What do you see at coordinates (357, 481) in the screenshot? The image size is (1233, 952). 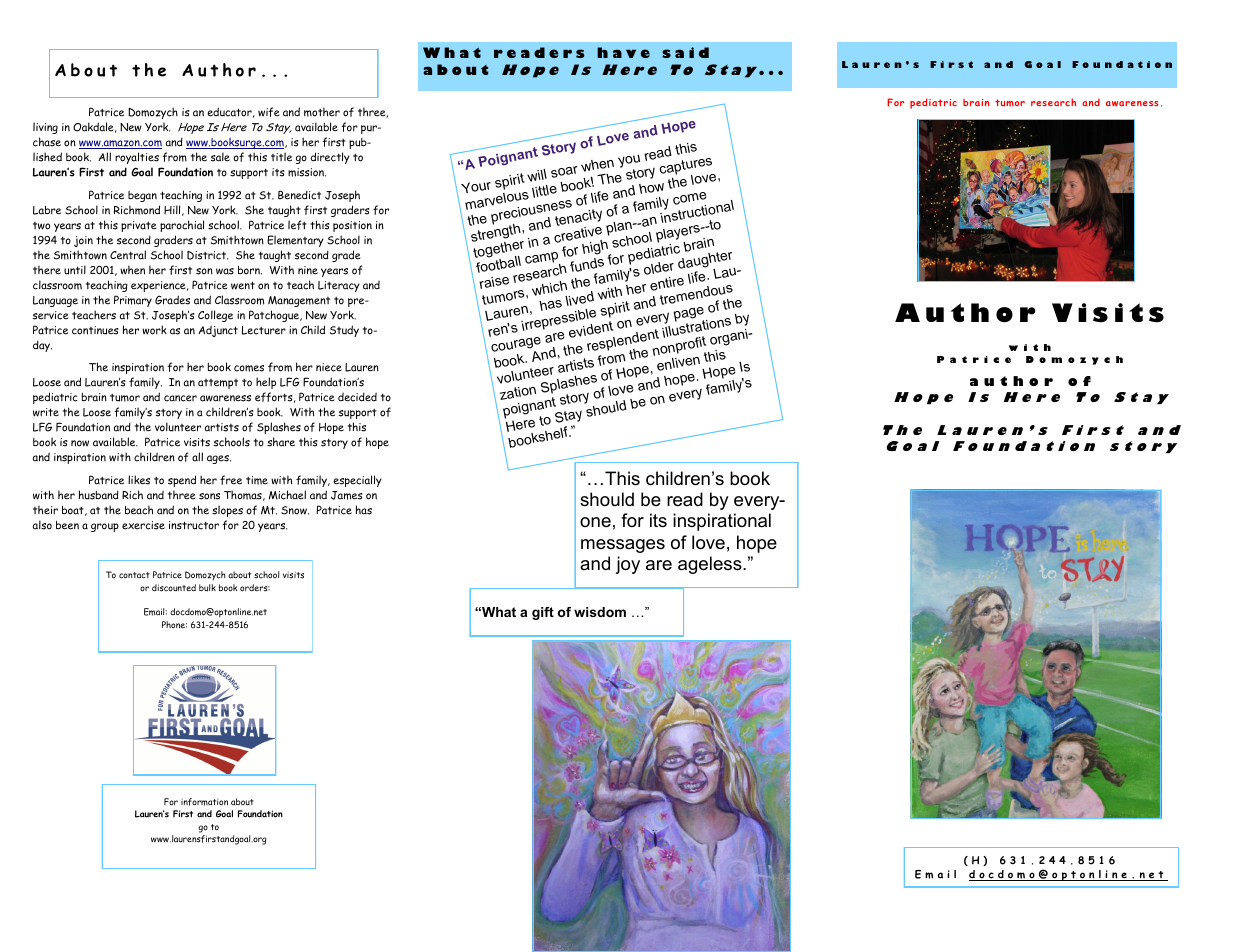 I see `especially` at bounding box center [357, 481].
